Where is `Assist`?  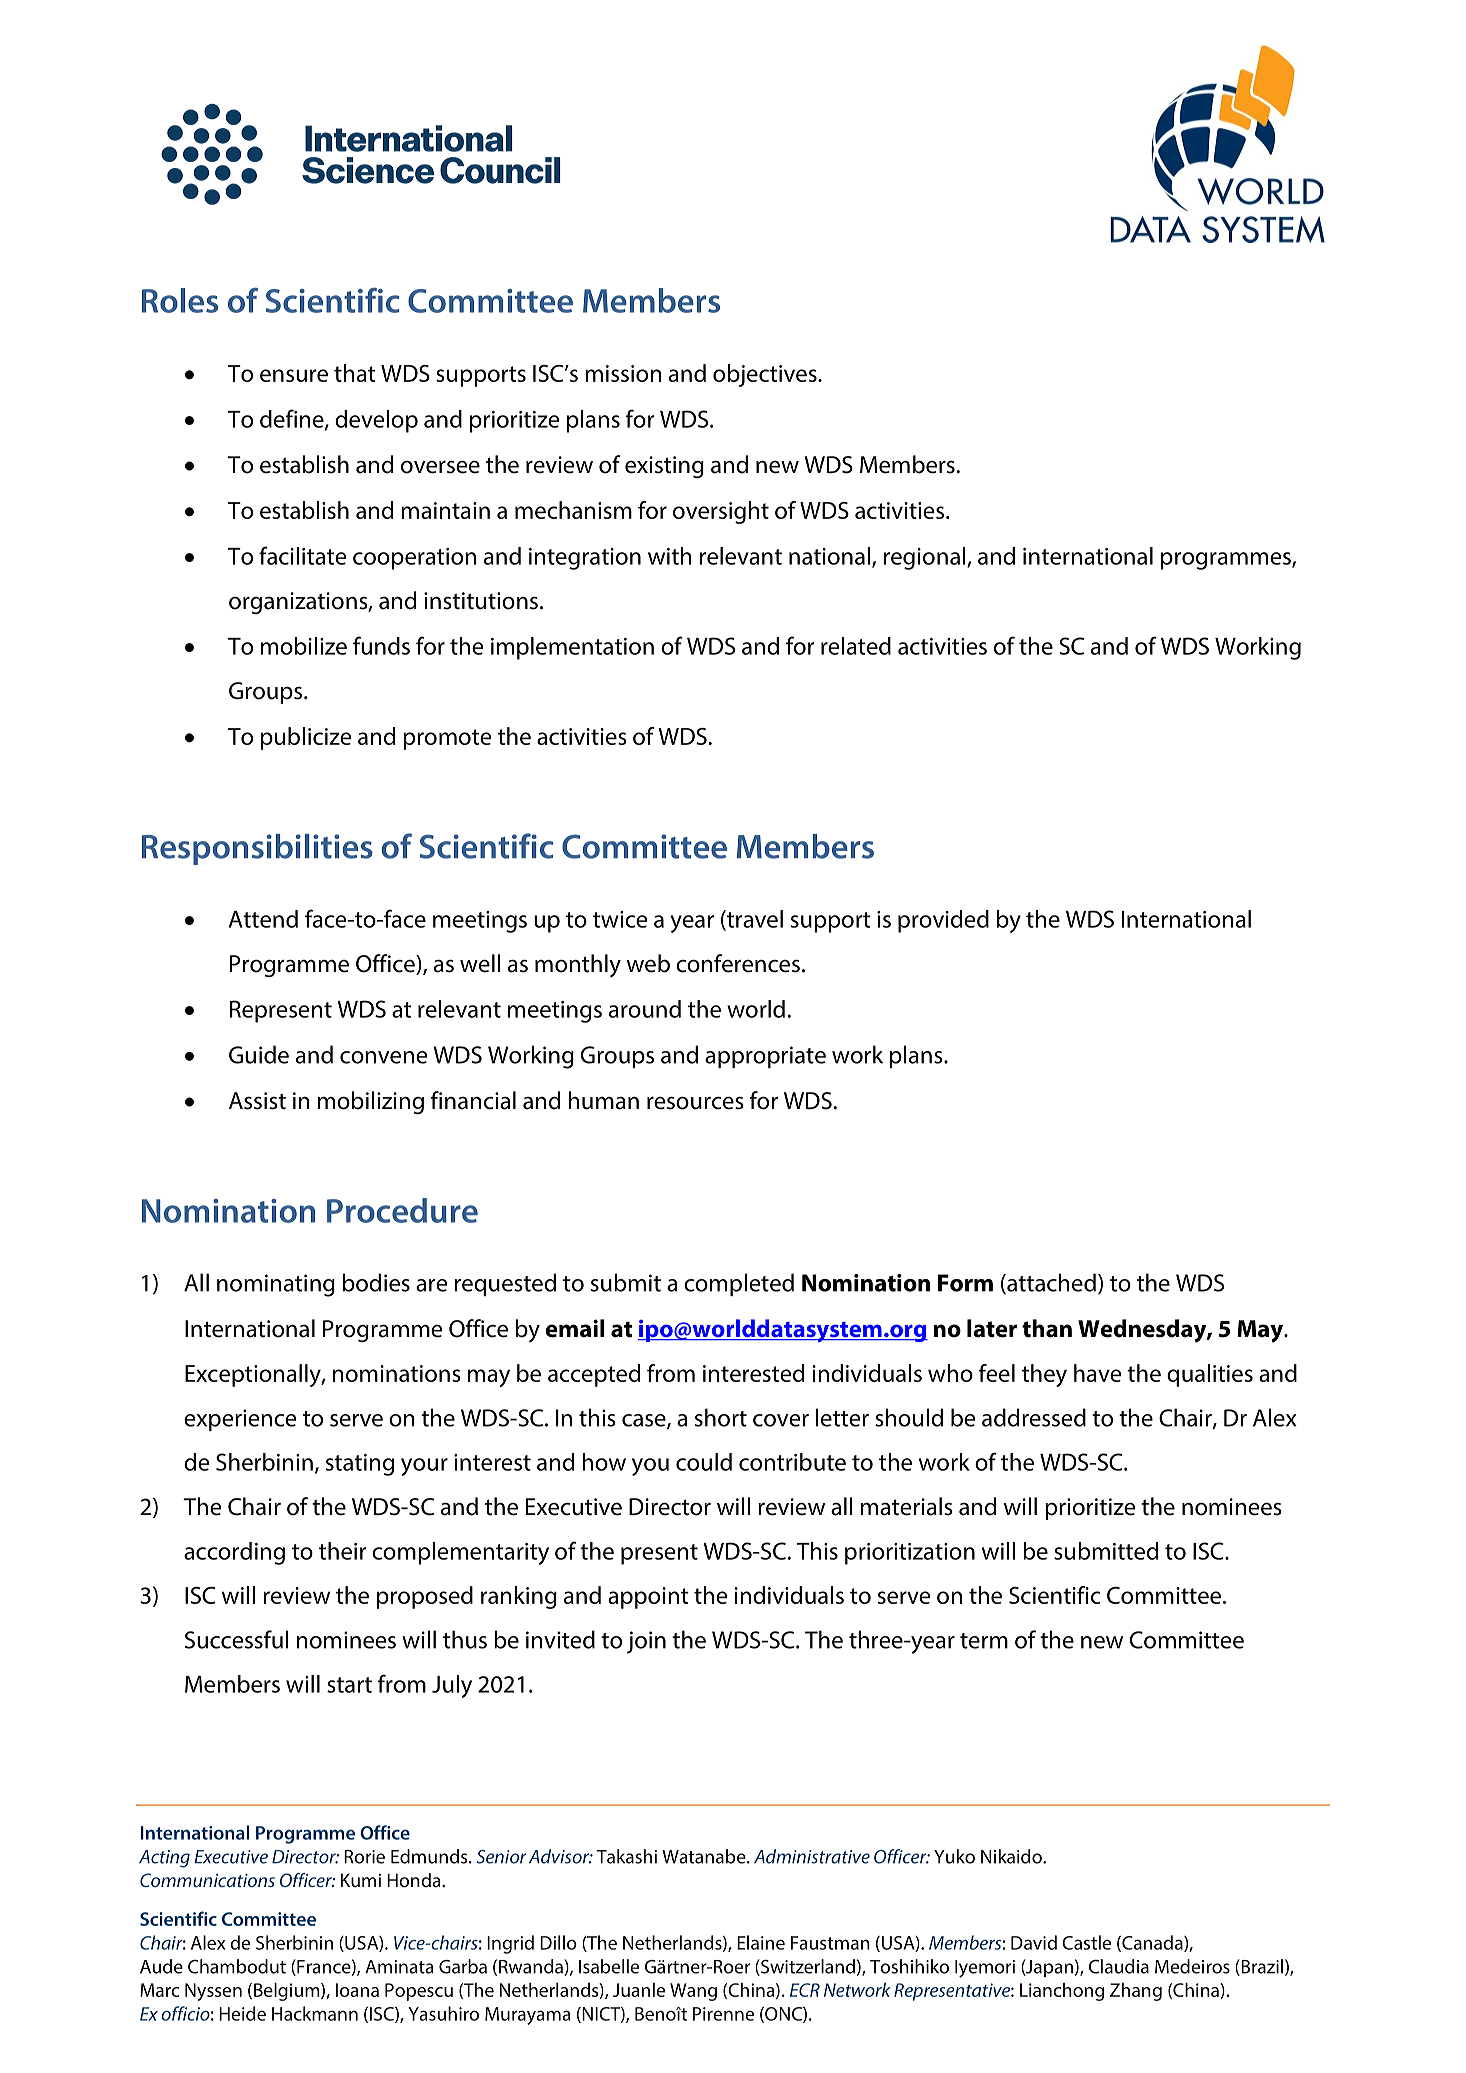 Assist is located at coordinates (257, 1101).
